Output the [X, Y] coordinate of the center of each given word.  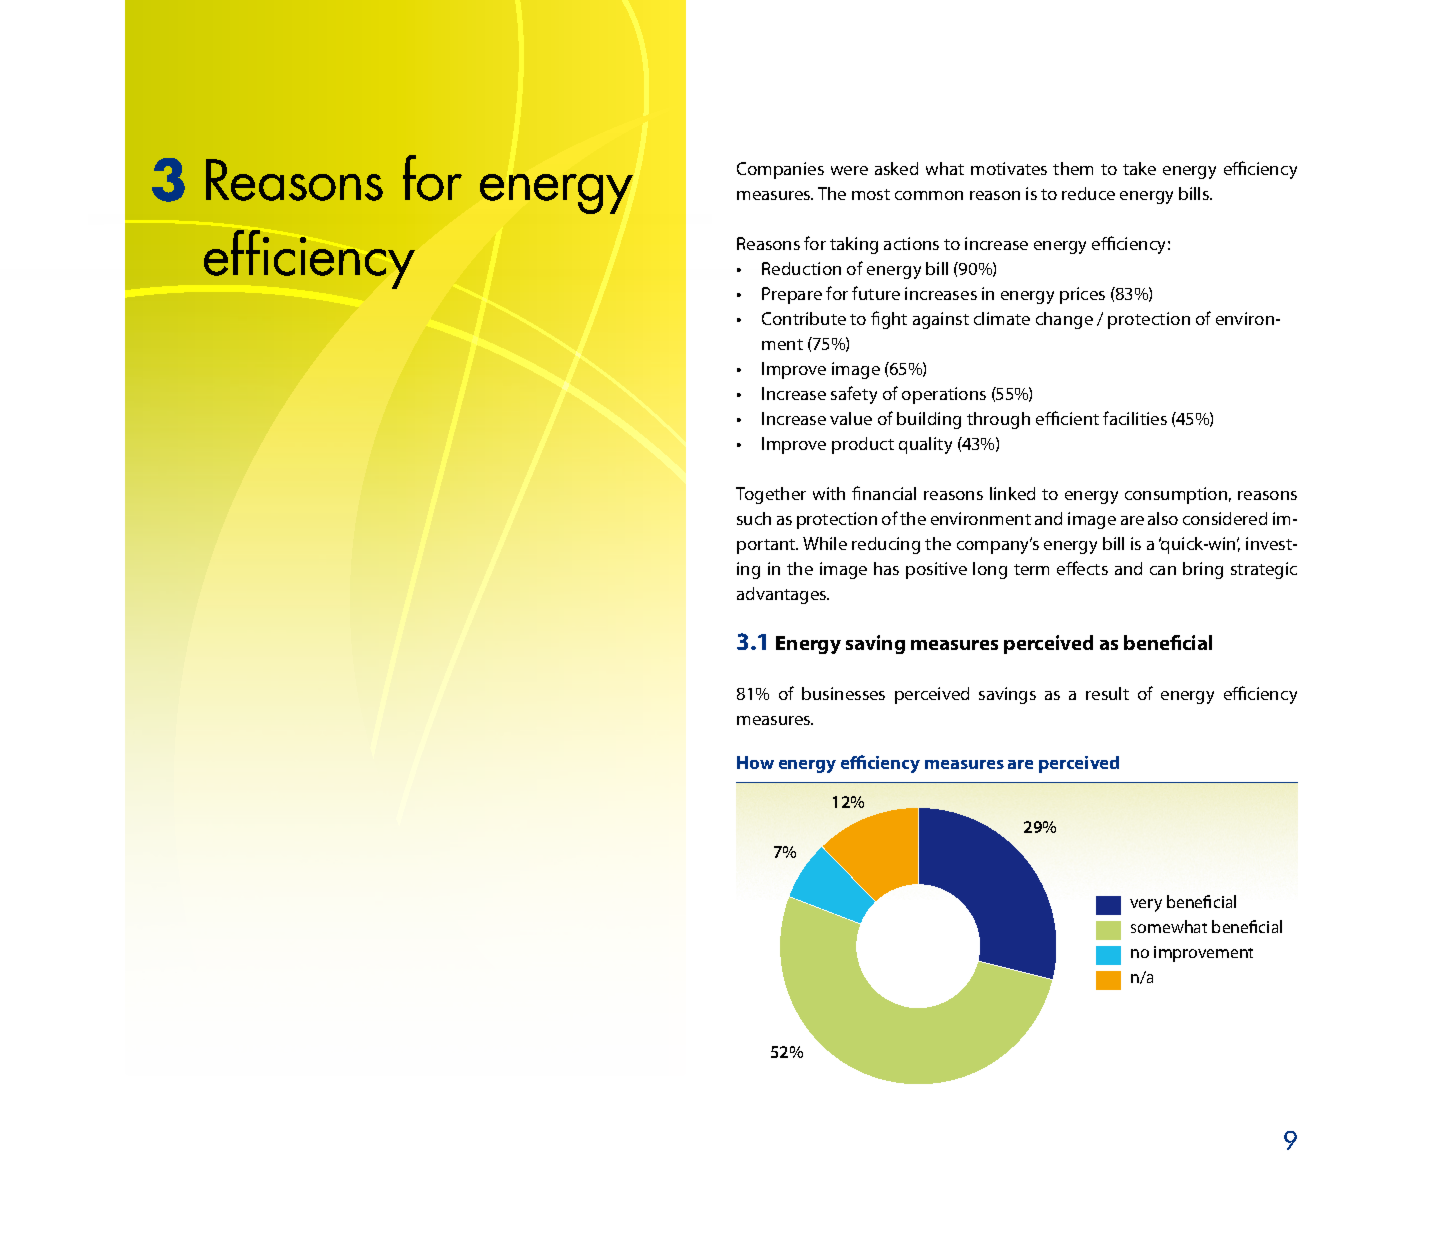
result [1107, 693]
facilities [1135, 418]
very [1146, 905]
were [849, 170]
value [851, 418]
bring [1203, 570]
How [755, 762]
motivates [1009, 168]
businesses [843, 693]
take [1139, 168]
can [1163, 570]
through [998, 420]
